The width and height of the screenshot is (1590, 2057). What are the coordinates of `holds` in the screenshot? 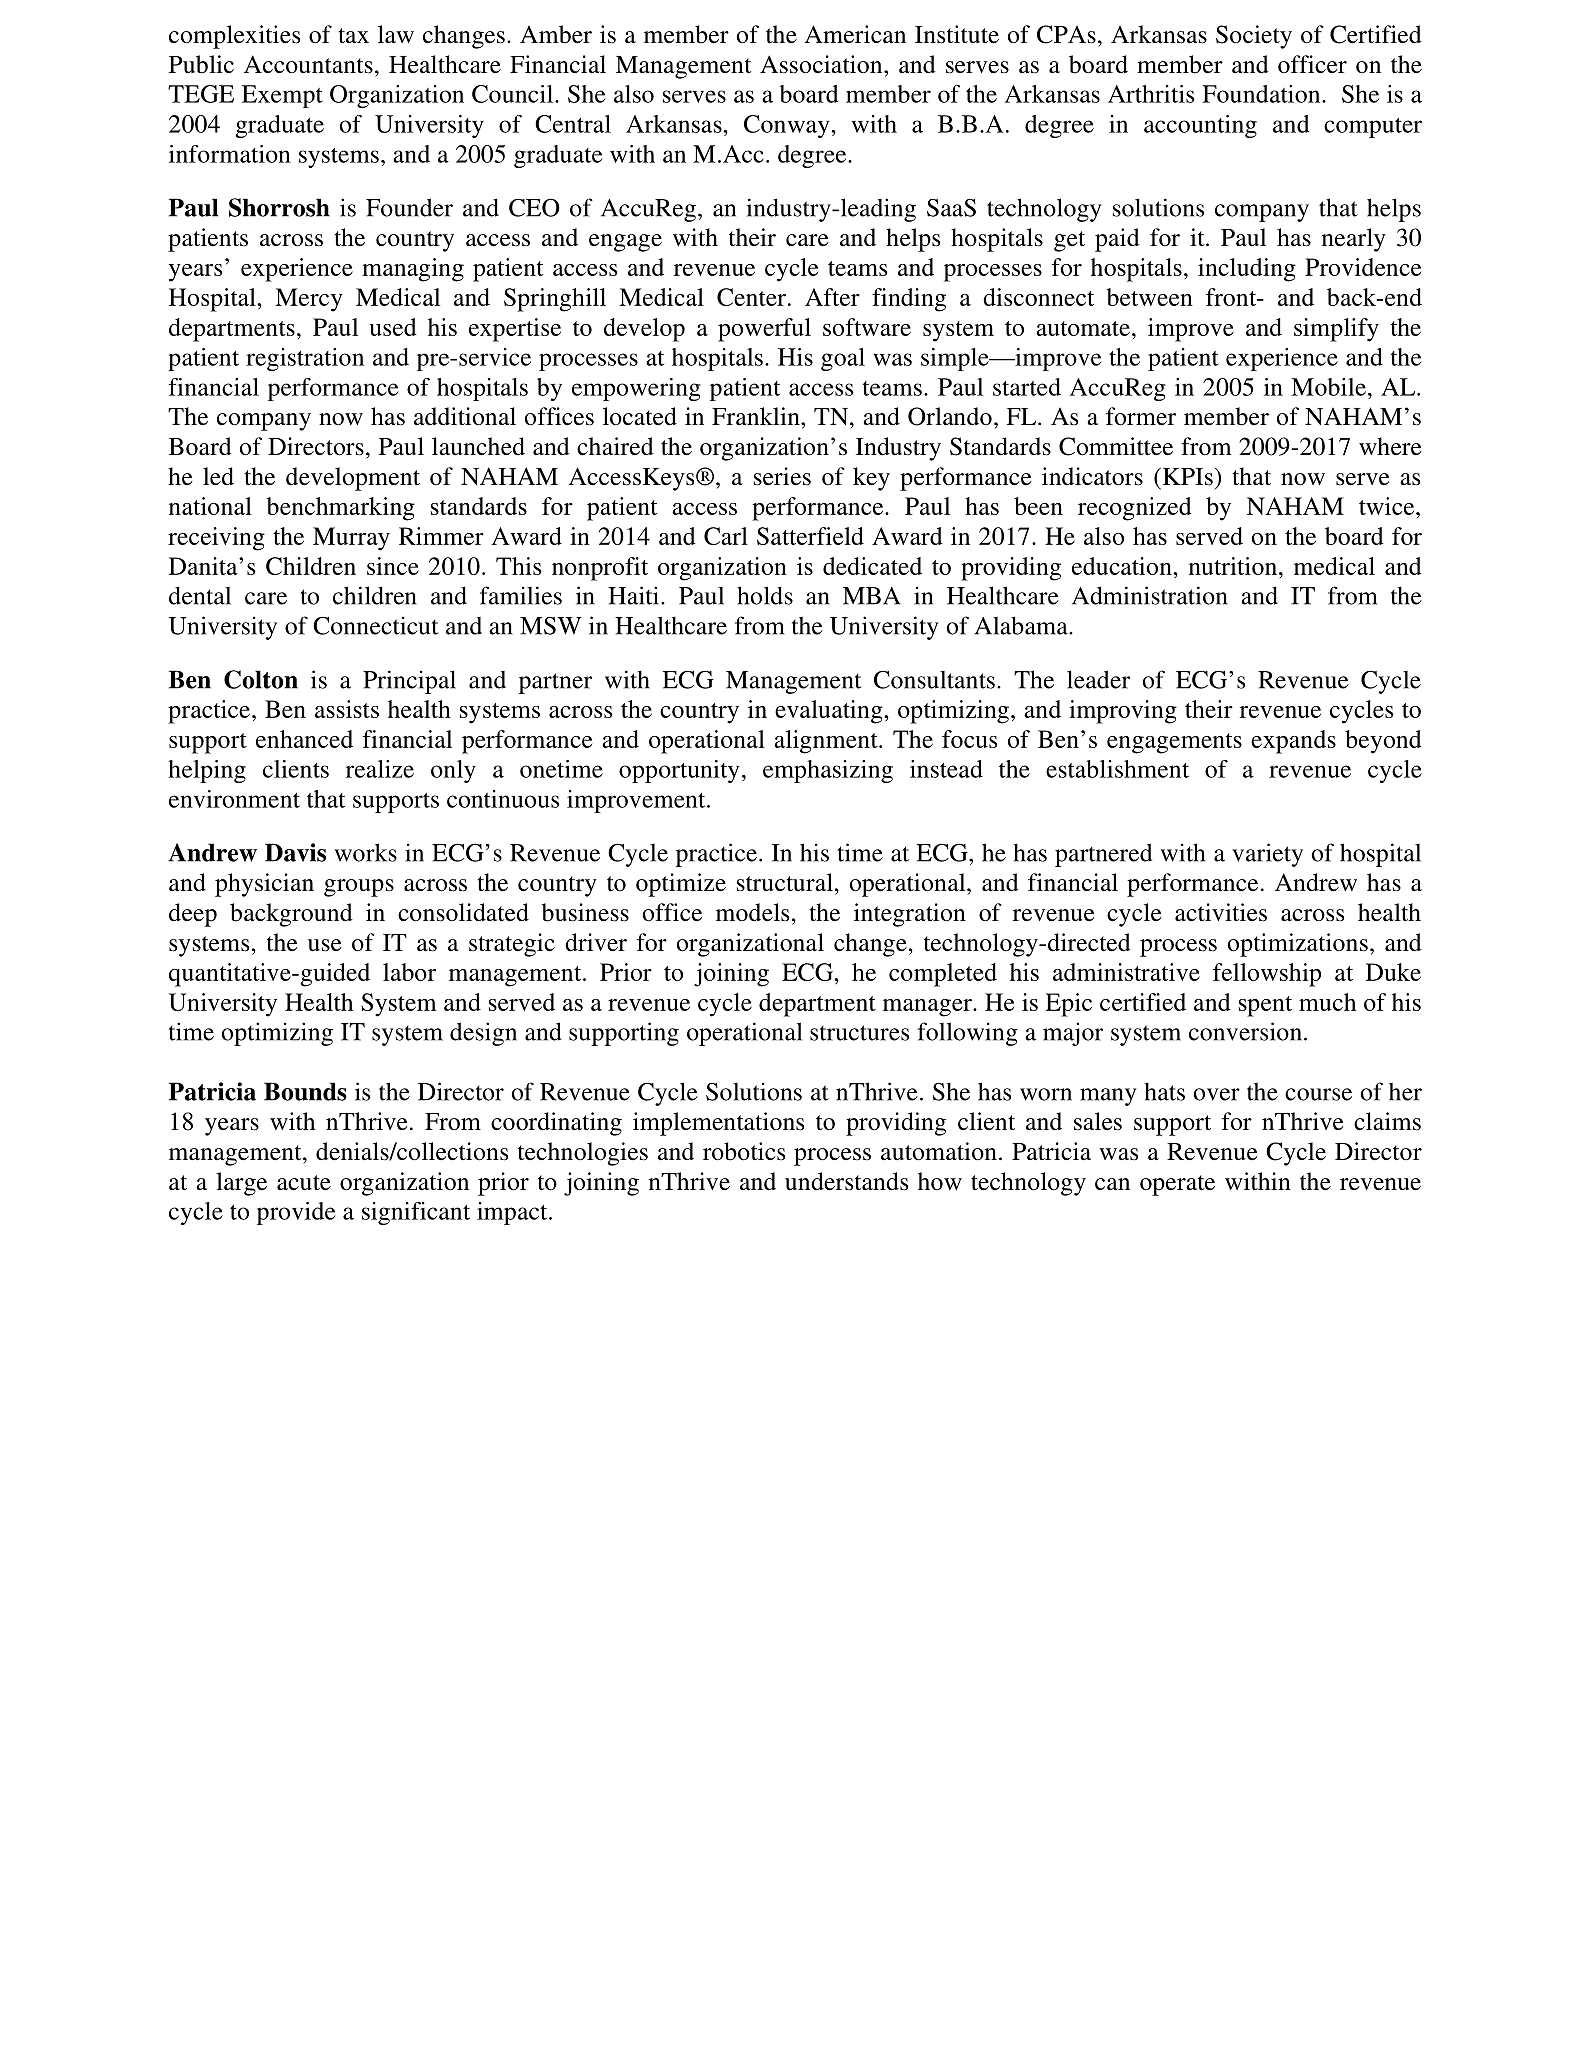 It's located at (765, 595).
